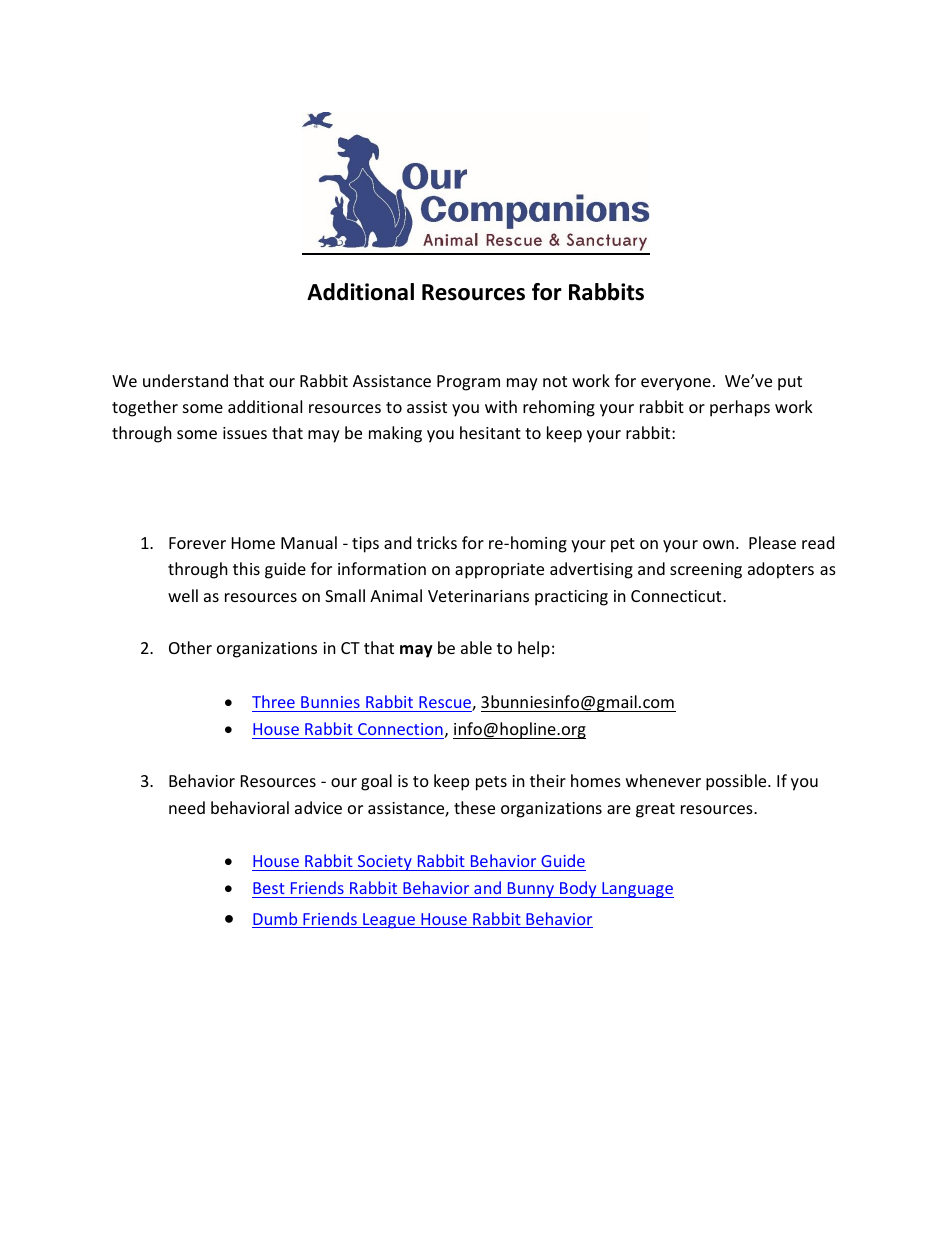 This image has width=952, height=1233. What do you see at coordinates (476, 647) in the image?
I see `able` at bounding box center [476, 647].
